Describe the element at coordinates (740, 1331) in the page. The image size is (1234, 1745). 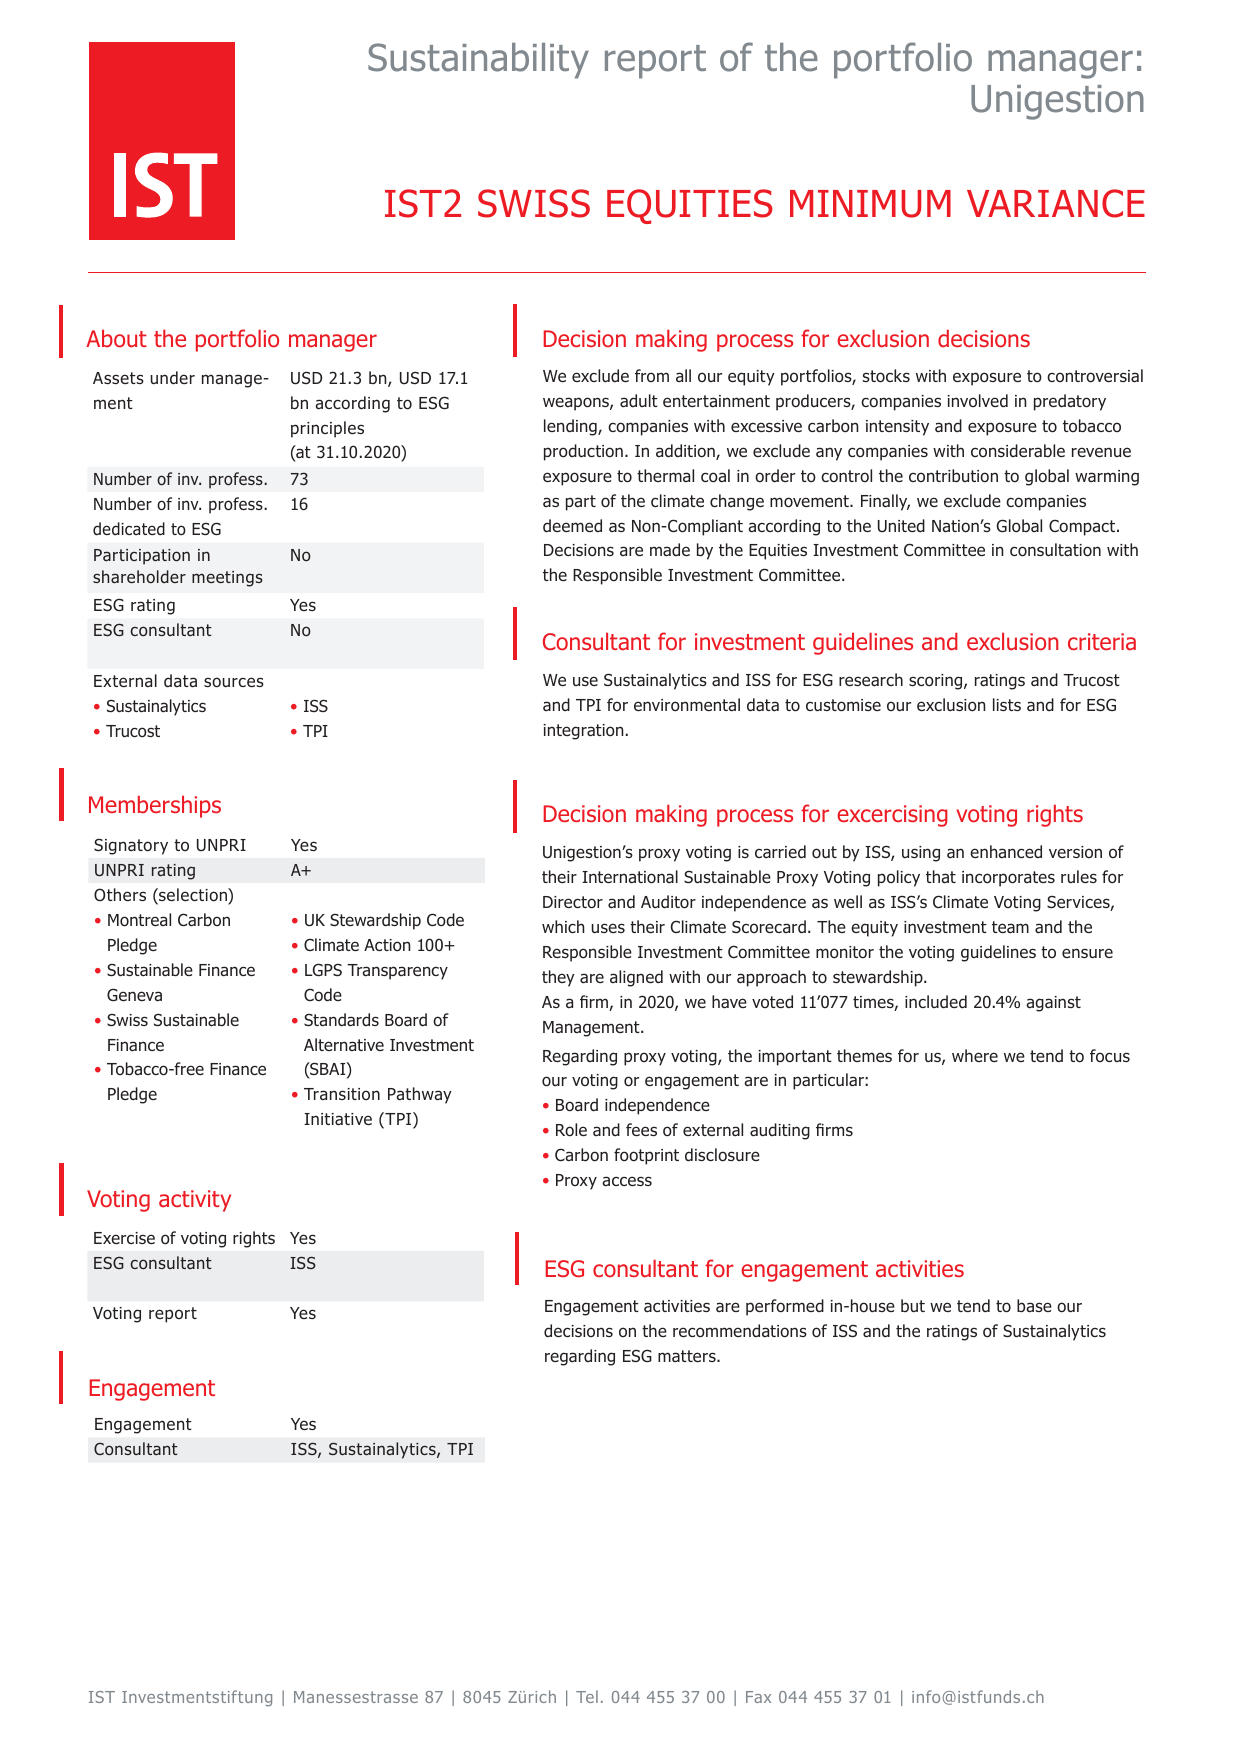
I see `recommendations` at that location.
